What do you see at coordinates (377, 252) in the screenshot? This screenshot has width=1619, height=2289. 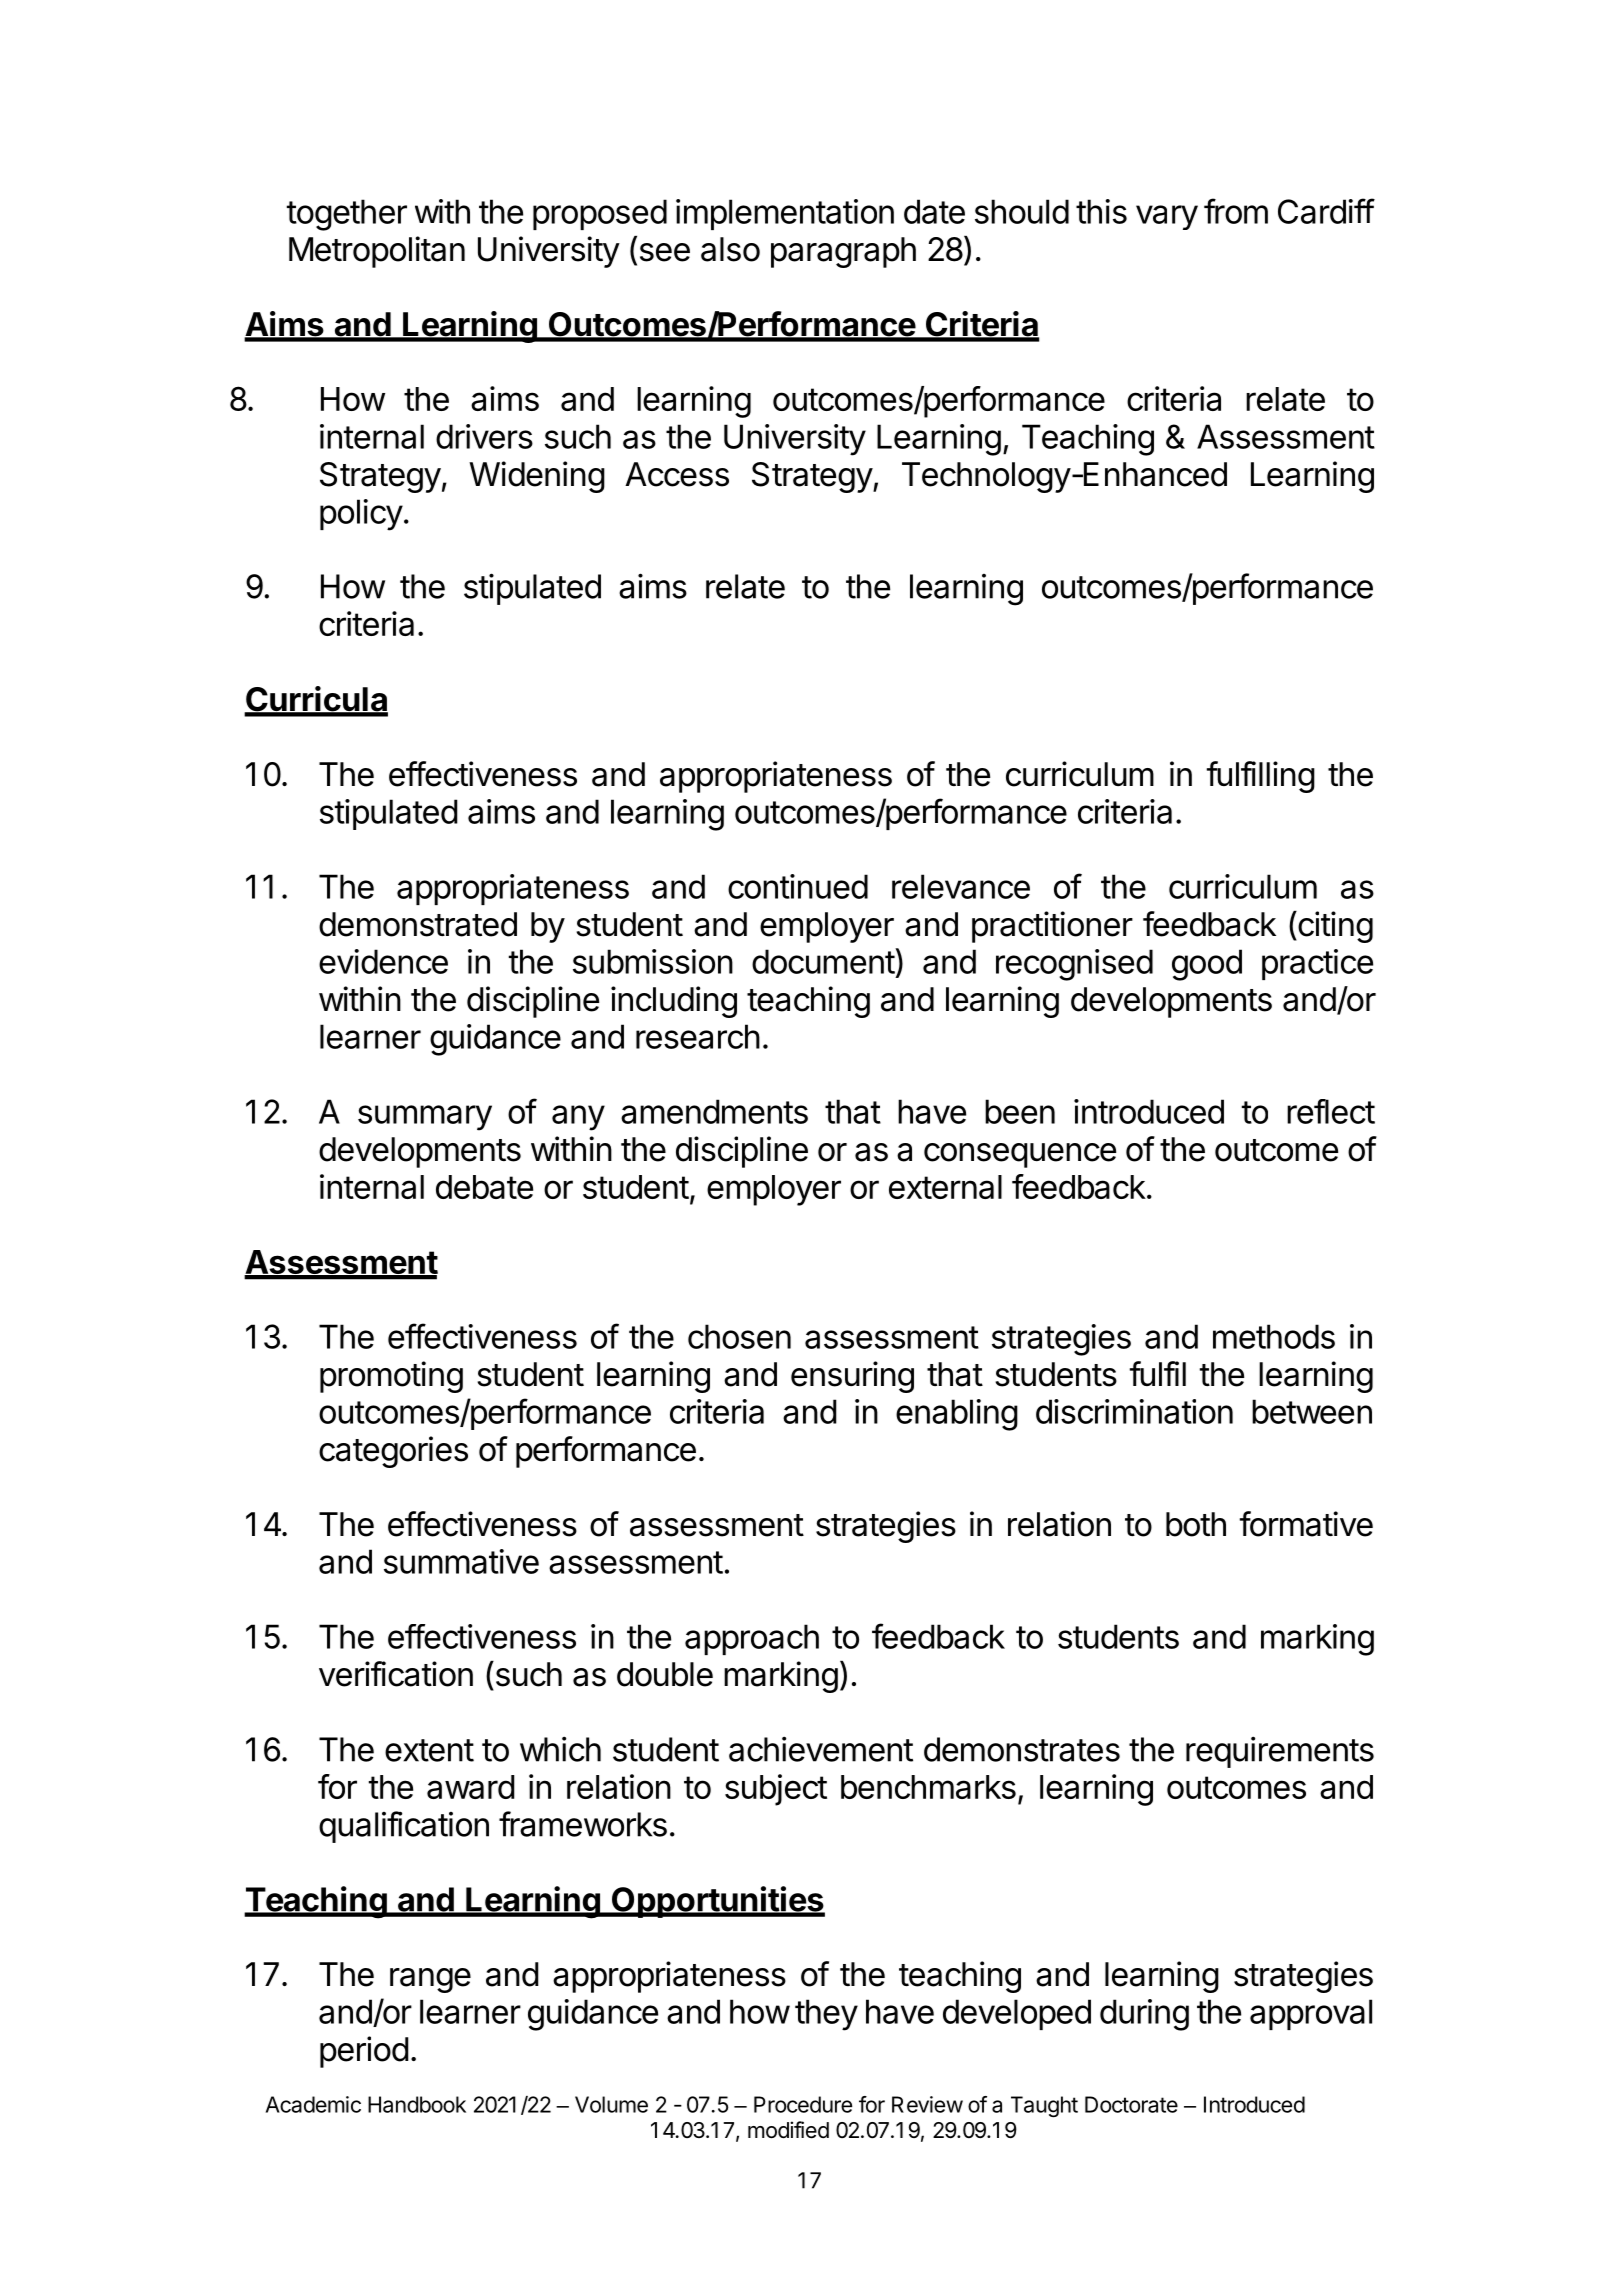 I see `Metropolitan` at bounding box center [377, 252].
